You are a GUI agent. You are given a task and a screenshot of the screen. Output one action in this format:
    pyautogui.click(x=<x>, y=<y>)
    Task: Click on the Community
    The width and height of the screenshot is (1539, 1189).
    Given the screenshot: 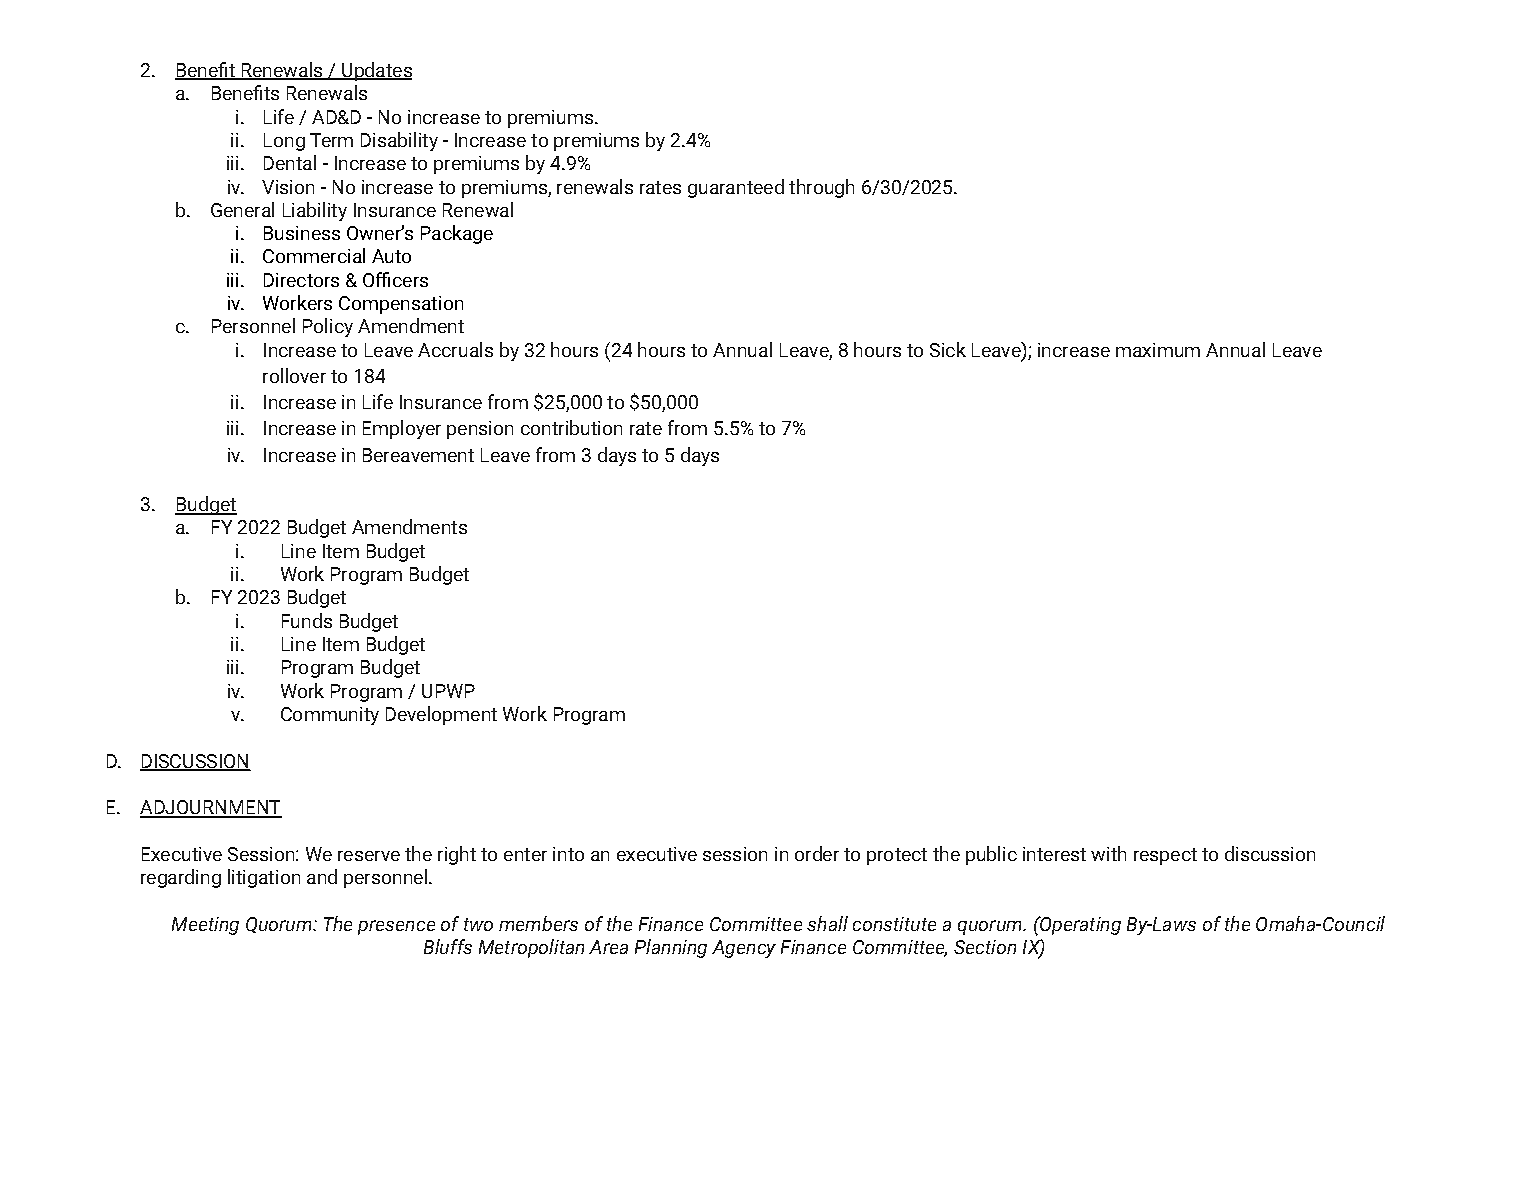 What is the action you would take?
    pyautogui.click(x=330, y=716)
